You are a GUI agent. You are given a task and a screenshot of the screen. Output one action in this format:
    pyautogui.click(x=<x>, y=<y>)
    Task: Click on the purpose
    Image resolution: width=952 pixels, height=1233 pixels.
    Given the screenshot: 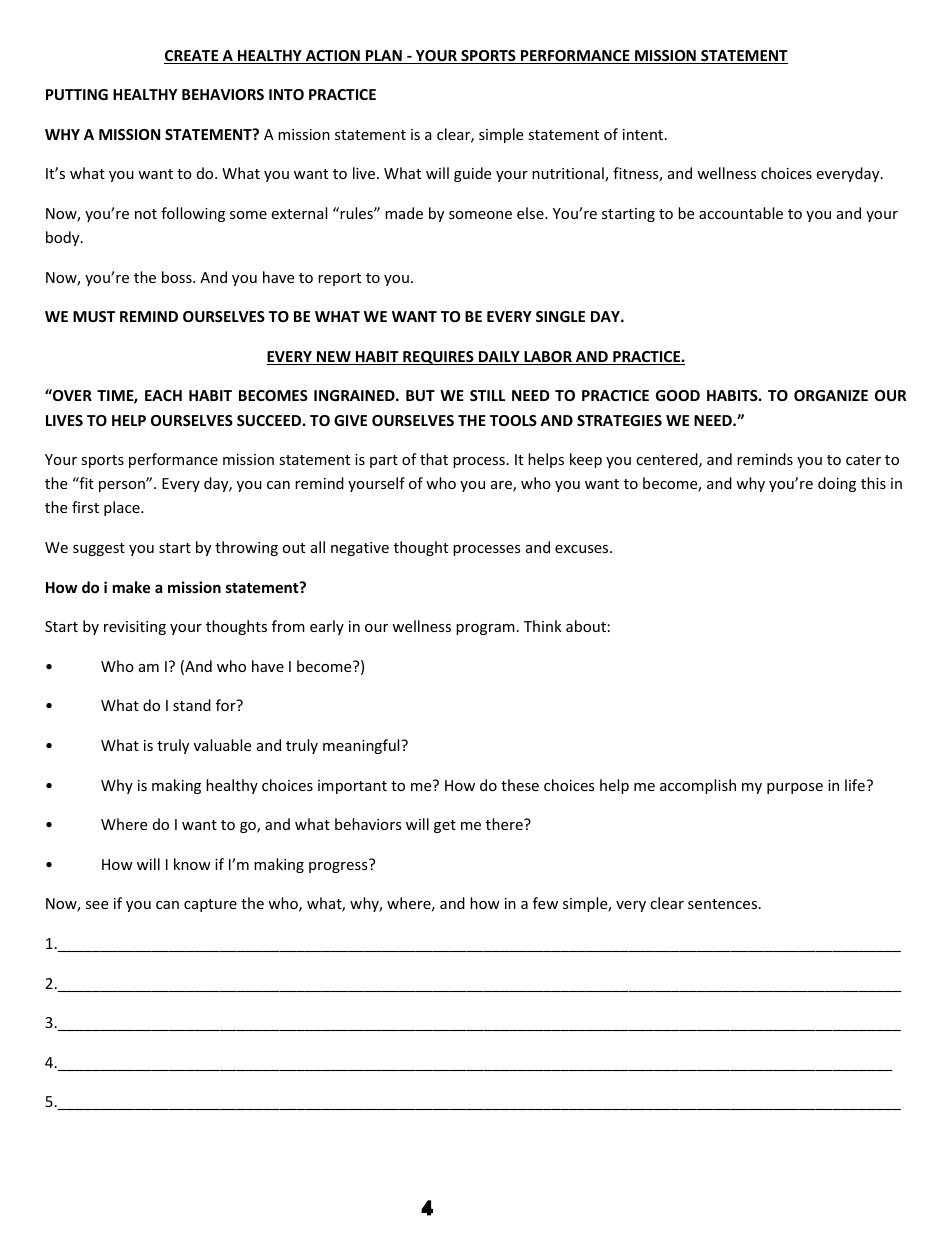 What is the action you would take?
    pyautogui.click(x=795, y=788)
